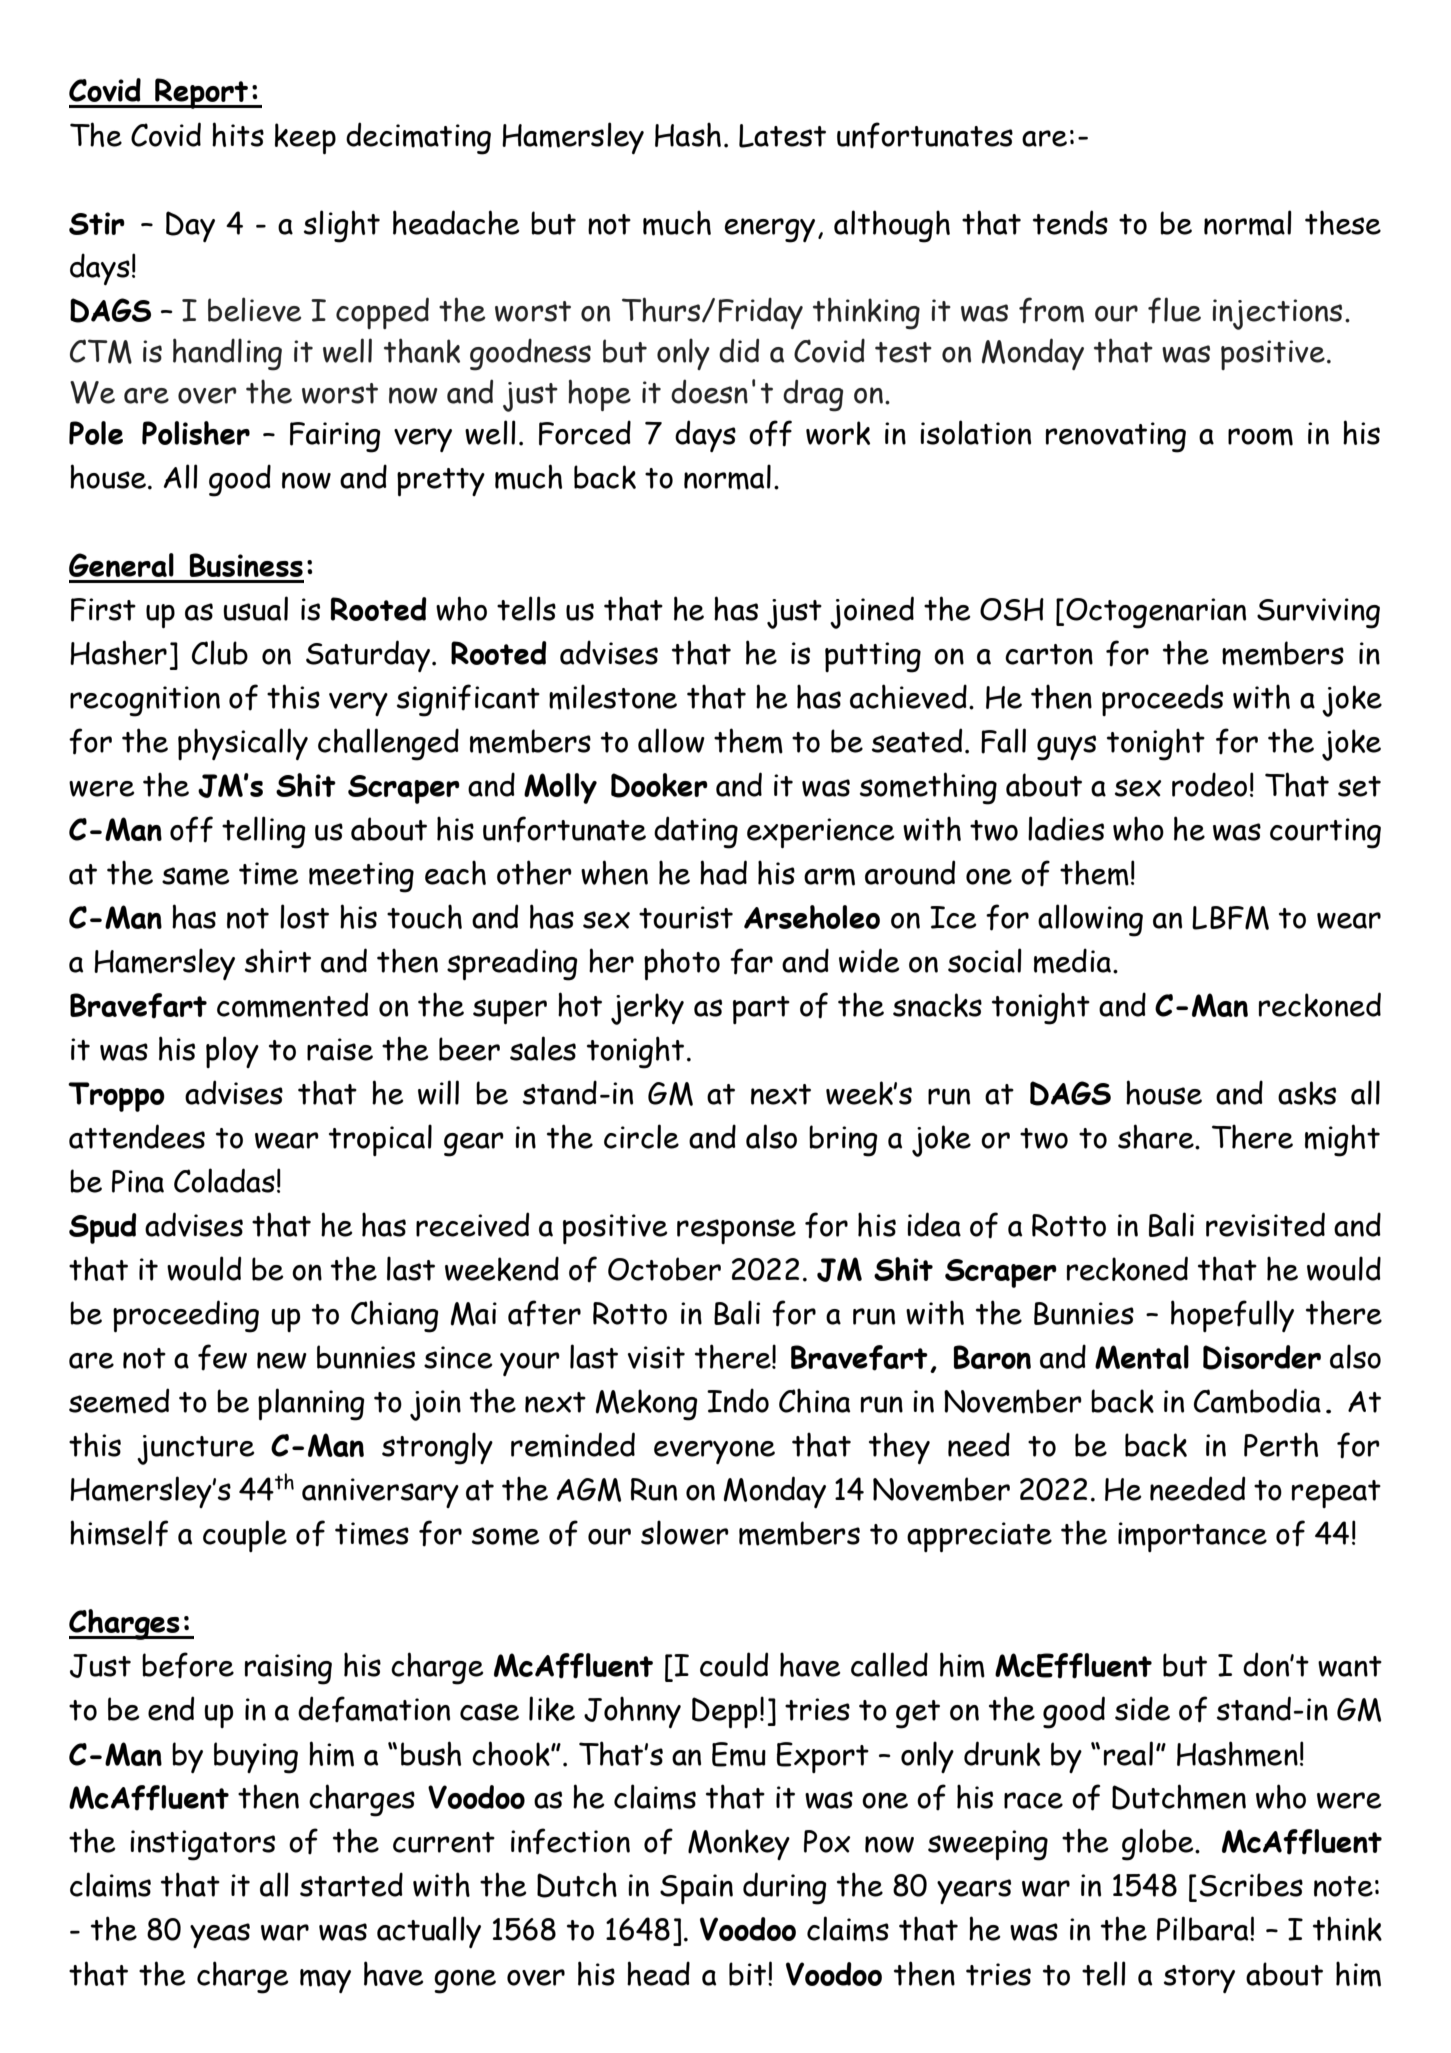  What do you see at coordinates (238, 134) in the document?
I see `hits` at bounding box center [238, 134].
